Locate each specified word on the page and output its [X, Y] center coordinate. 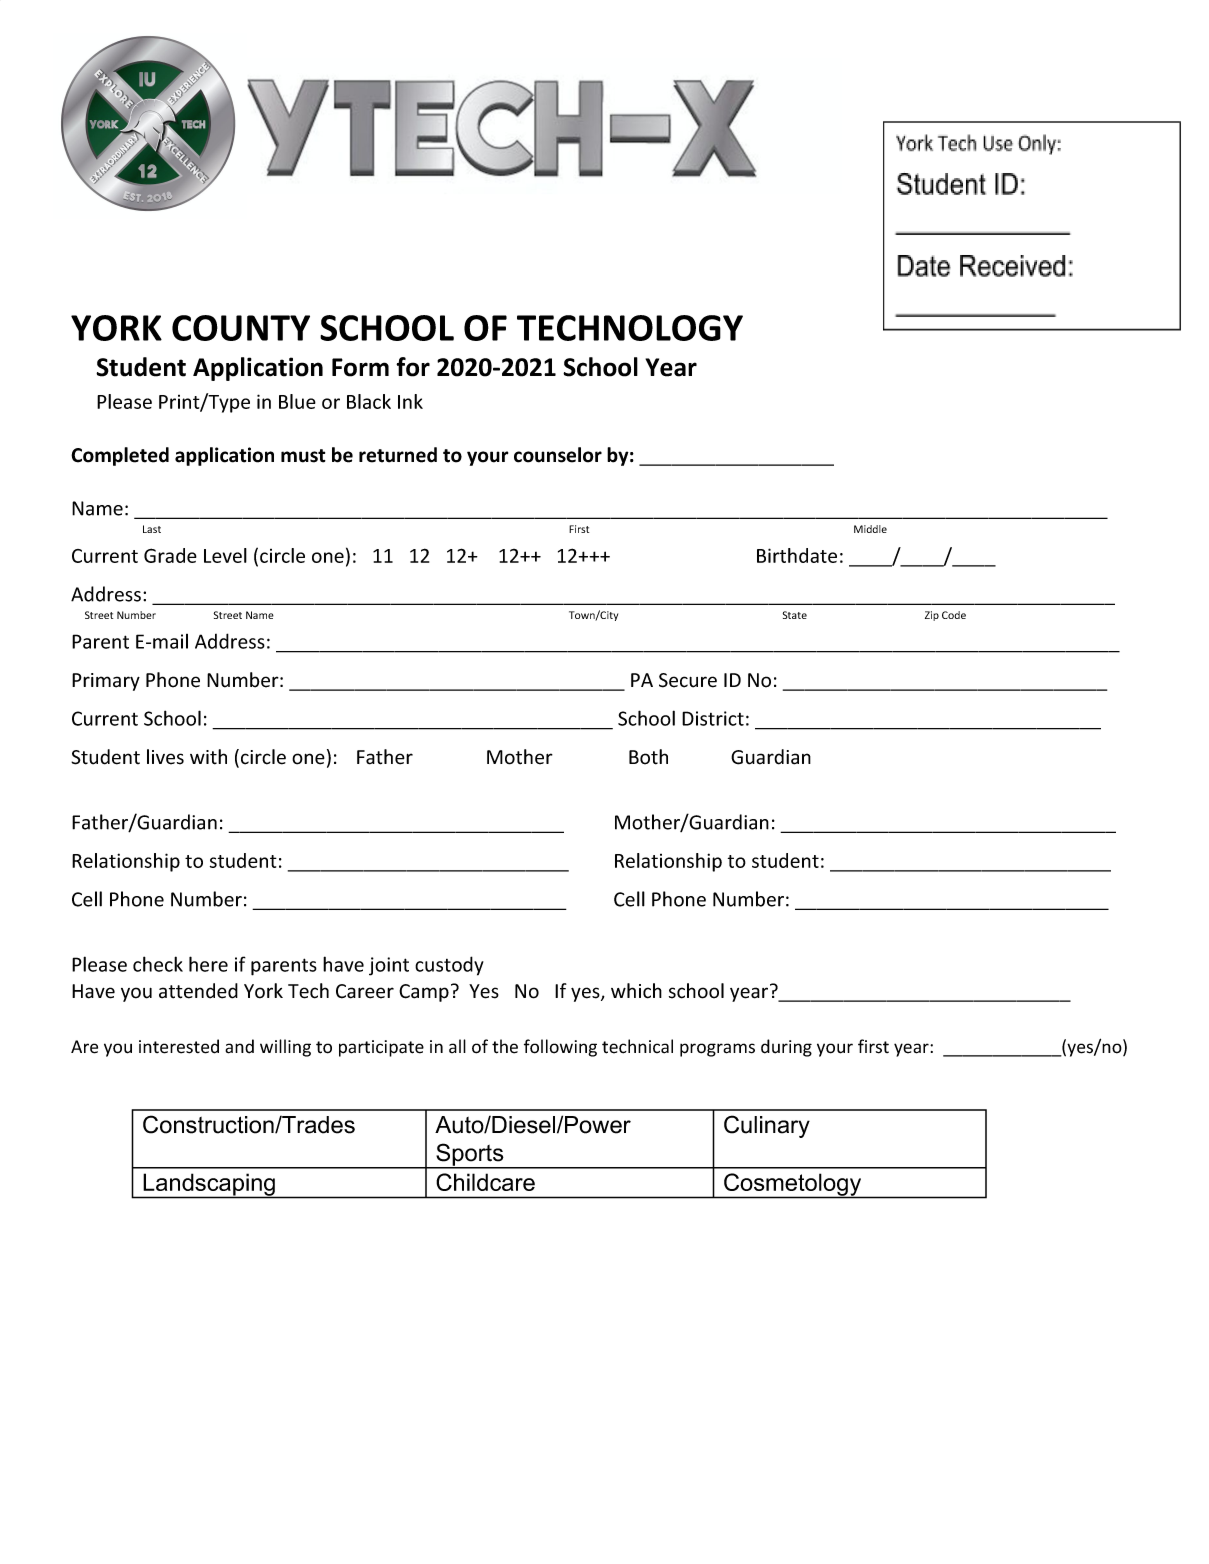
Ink [410, 401]
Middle [870, 529]
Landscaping [209, 1185]
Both [648, 757]
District [713, 718]
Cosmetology [793, 1185]
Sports [470, 1155]
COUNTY [241, 328]
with [208, 757]
